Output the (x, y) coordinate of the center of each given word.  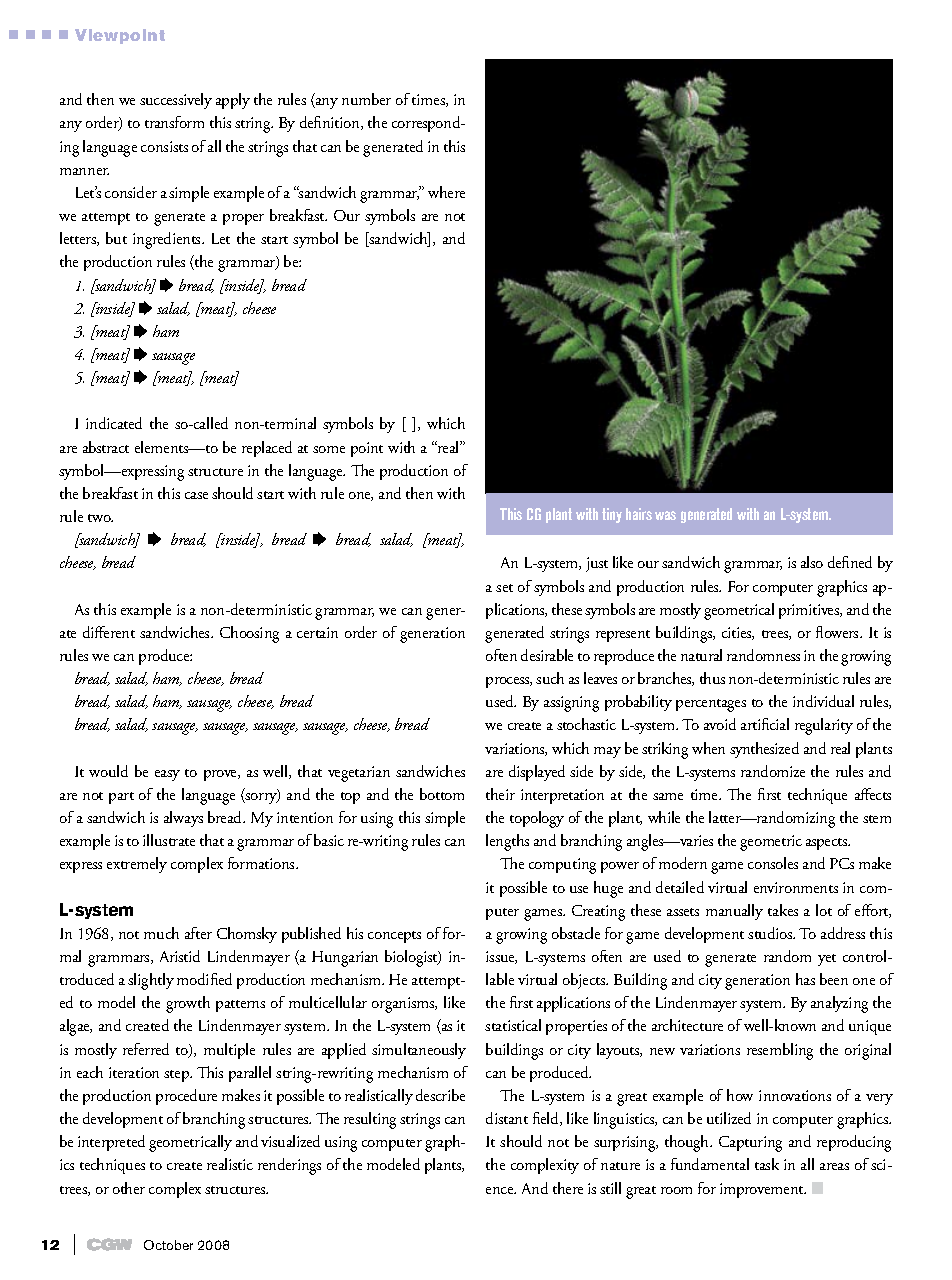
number (366, 99)
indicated (114, 423)
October (168, 1245)
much (161, 933)
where (446, 192)
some (329, 449)
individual (823, 701)
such (550, 678)
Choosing (249, 634)
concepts (394, 937)
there (568, 1188)
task (767, 1164)
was (665, 515)
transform (174, 122)
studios (771, 933)
